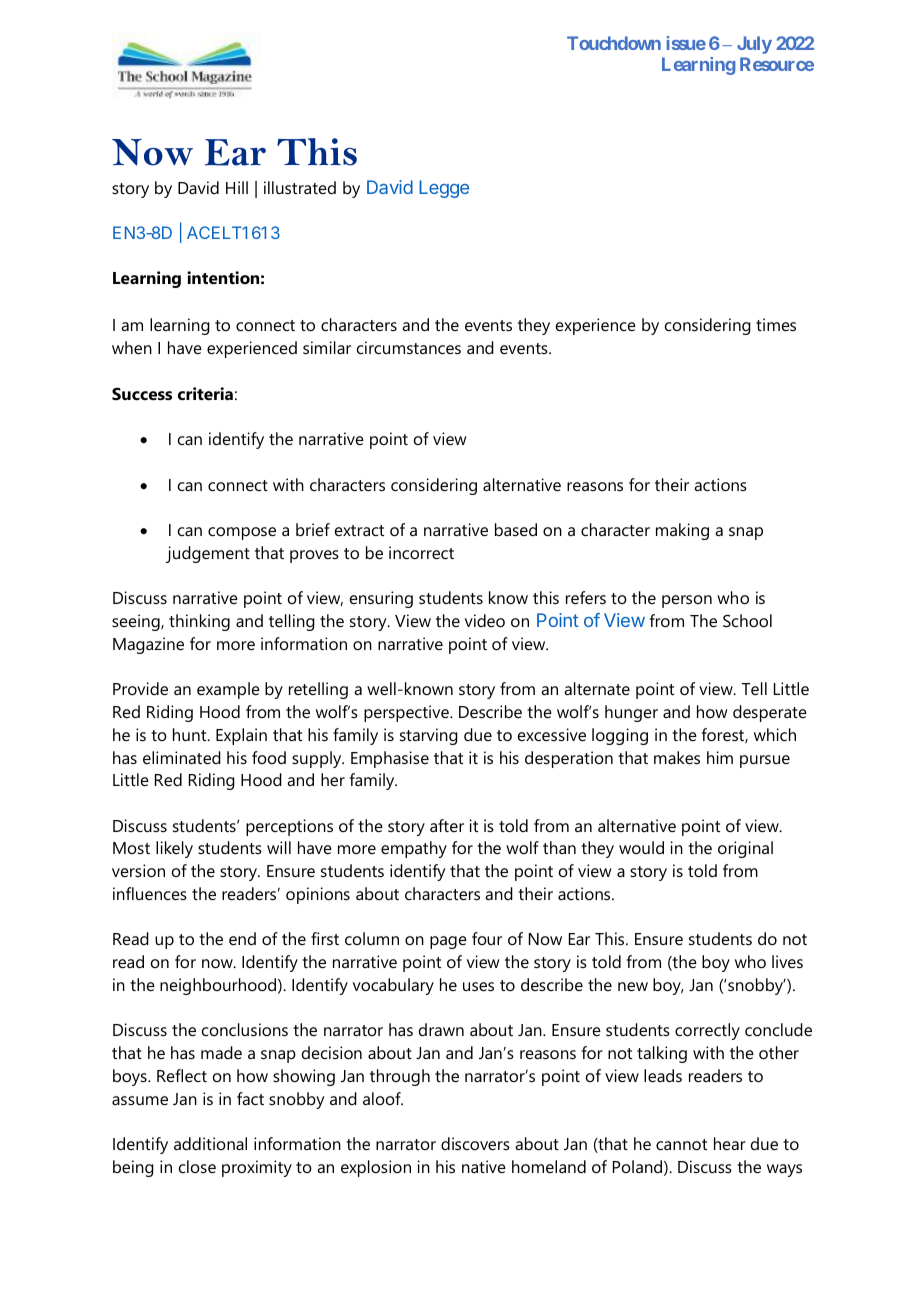 This image has width=924, height=1308. I want to click on Legge, so click(444, 189).
